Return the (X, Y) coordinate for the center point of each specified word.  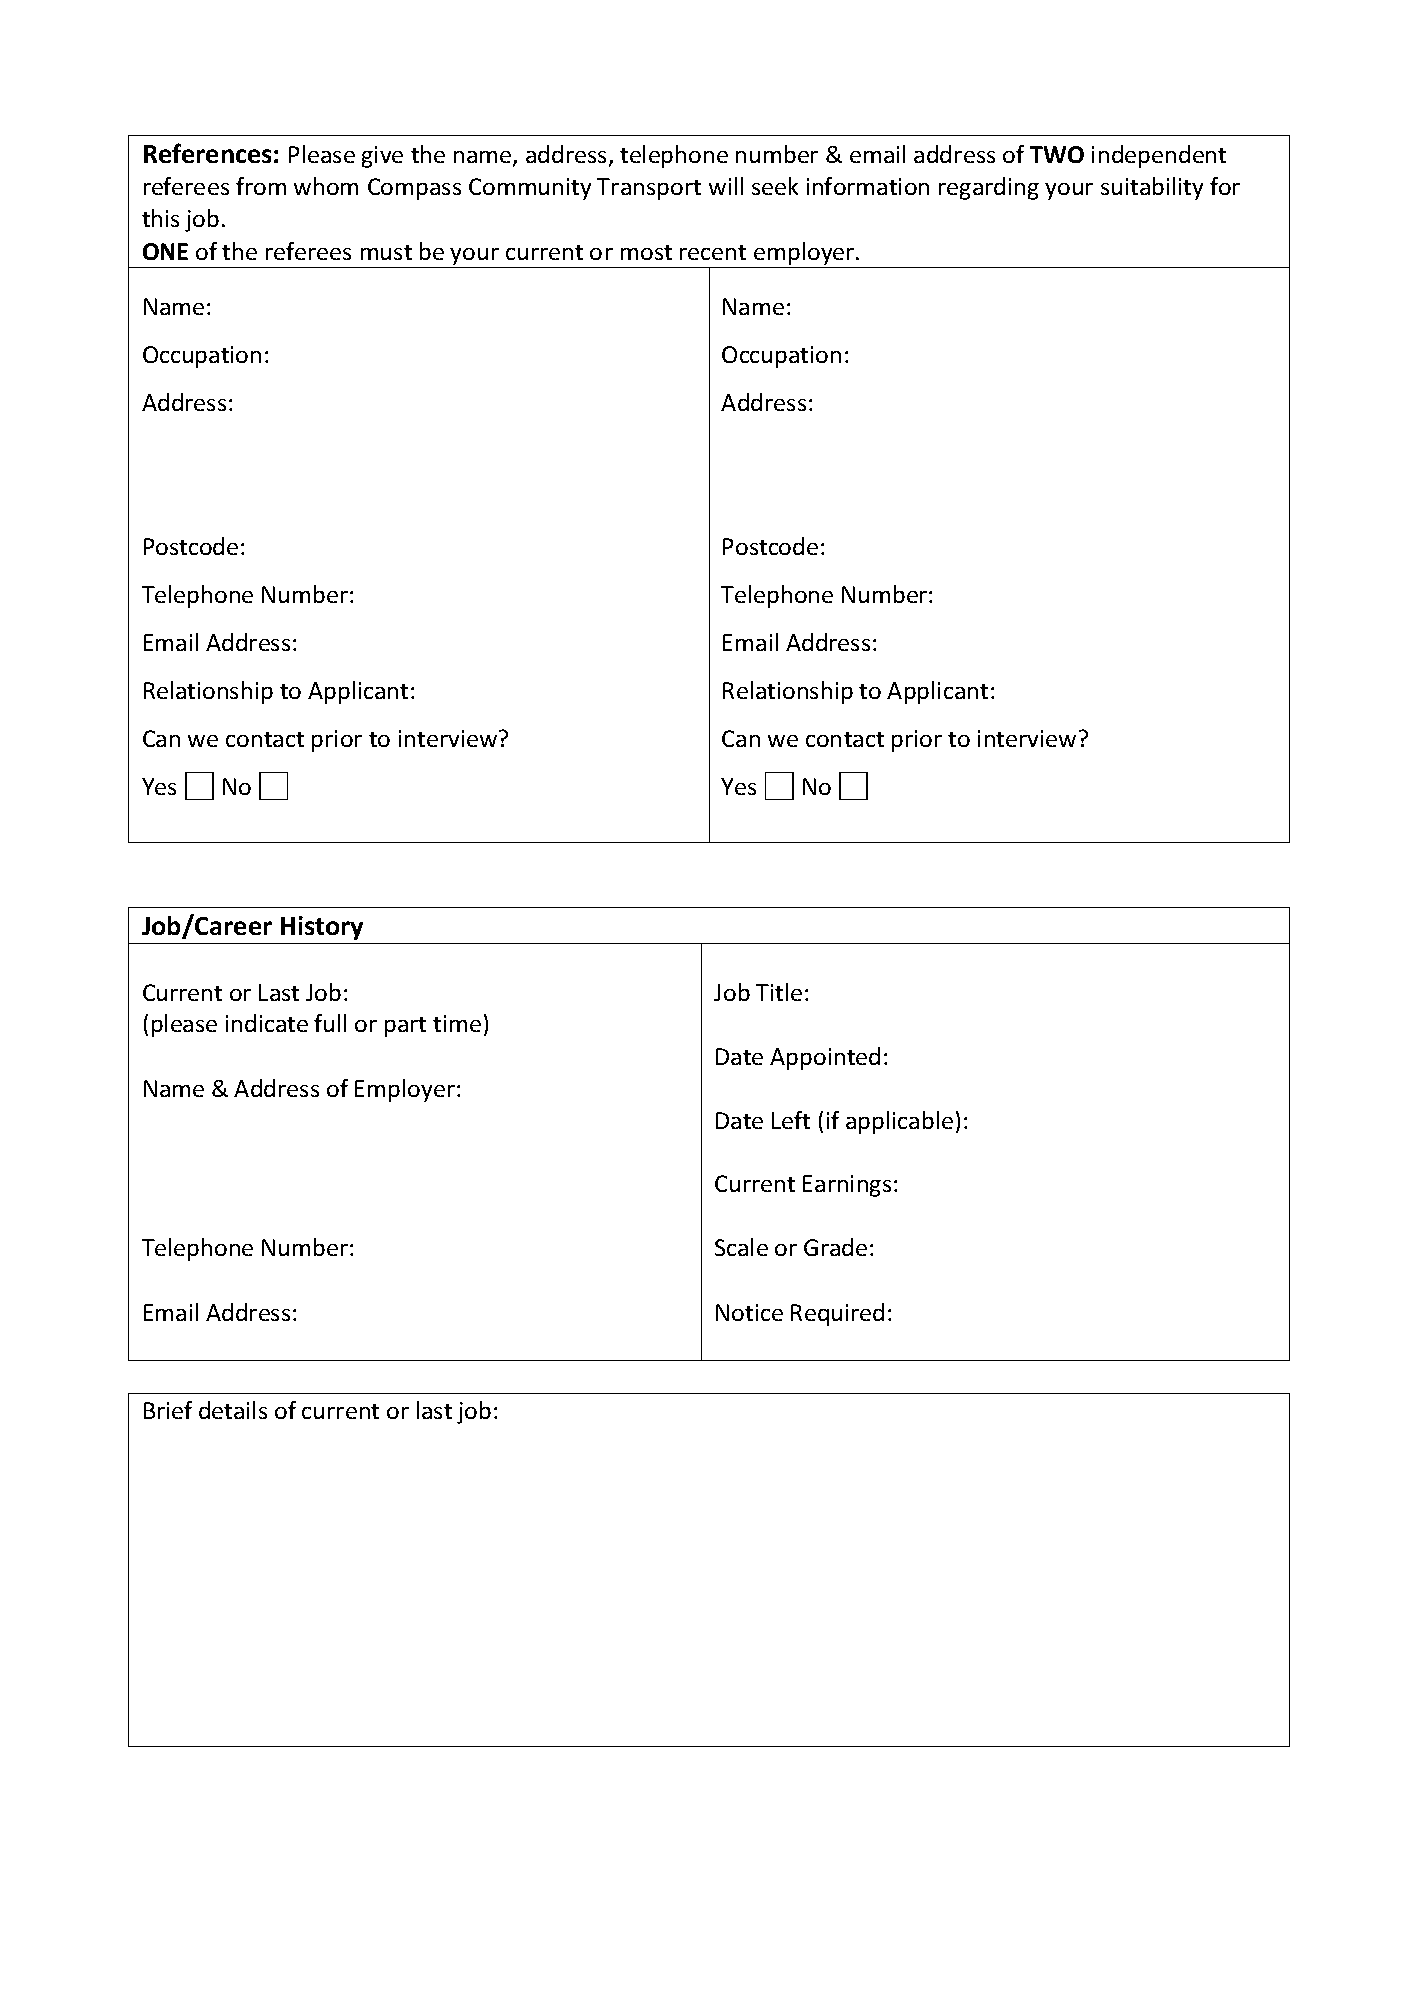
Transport (649, 189)
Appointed (825, 1058)
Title (779, 992)
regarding (989, 188)
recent (713, 252)
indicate (267, 1023)
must (386, 252)
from (261, 186)
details (233, 1410)
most (646, 252)
